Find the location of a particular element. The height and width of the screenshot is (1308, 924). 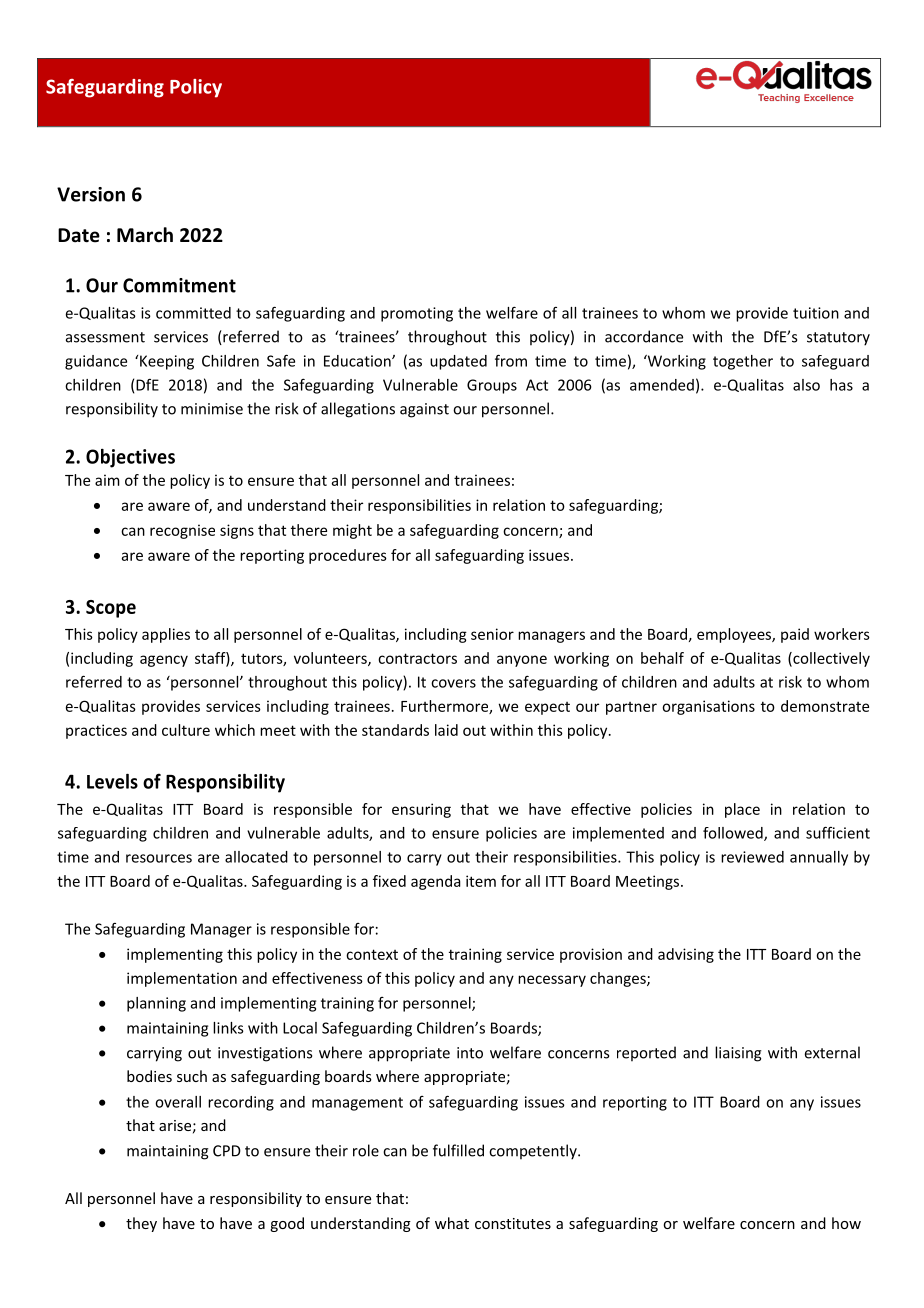

laid is located at coordinates (446, 730).
